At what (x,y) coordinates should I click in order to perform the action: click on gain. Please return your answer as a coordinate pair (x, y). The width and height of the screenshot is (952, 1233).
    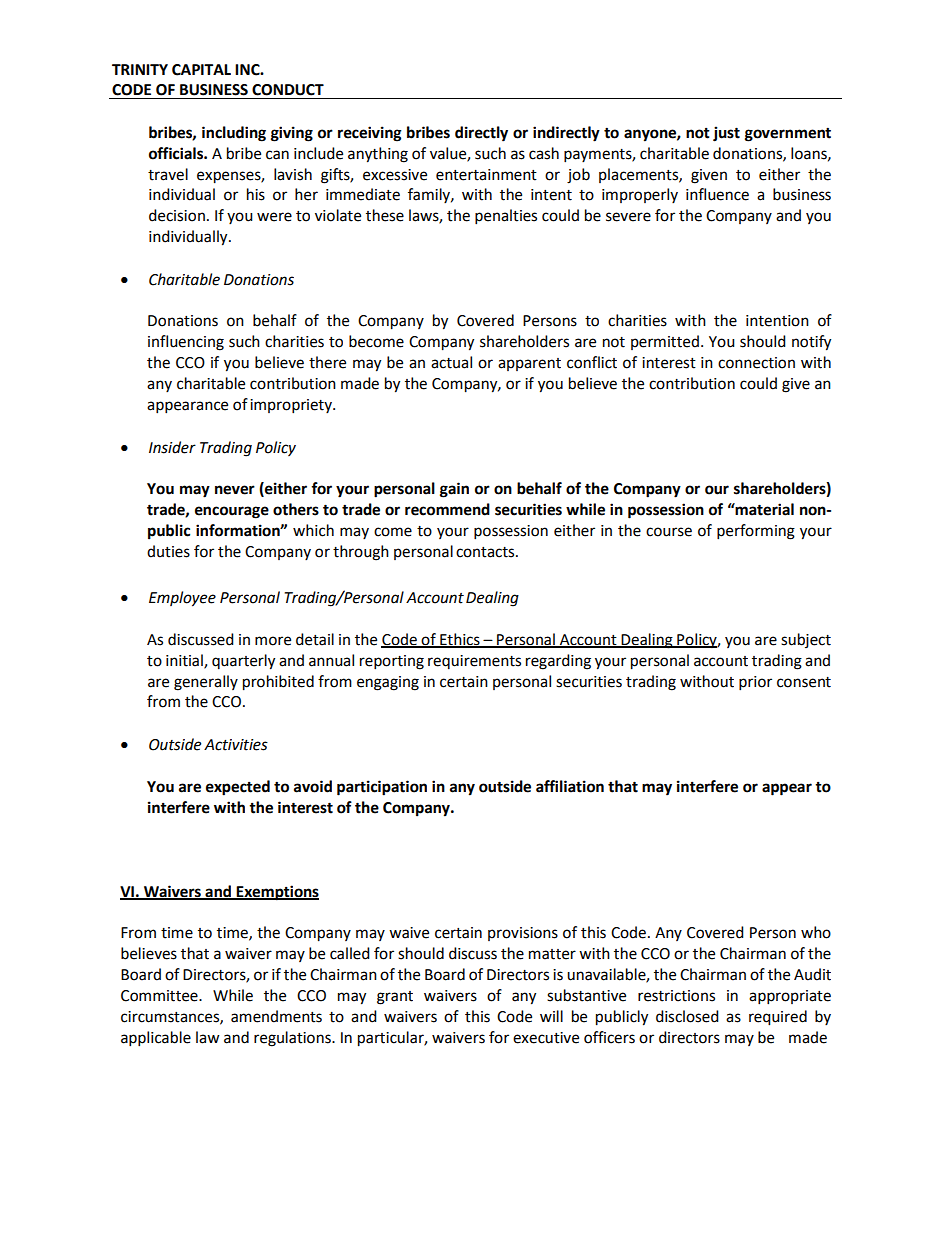
    Looking at the image, I should click on (454, 490).
